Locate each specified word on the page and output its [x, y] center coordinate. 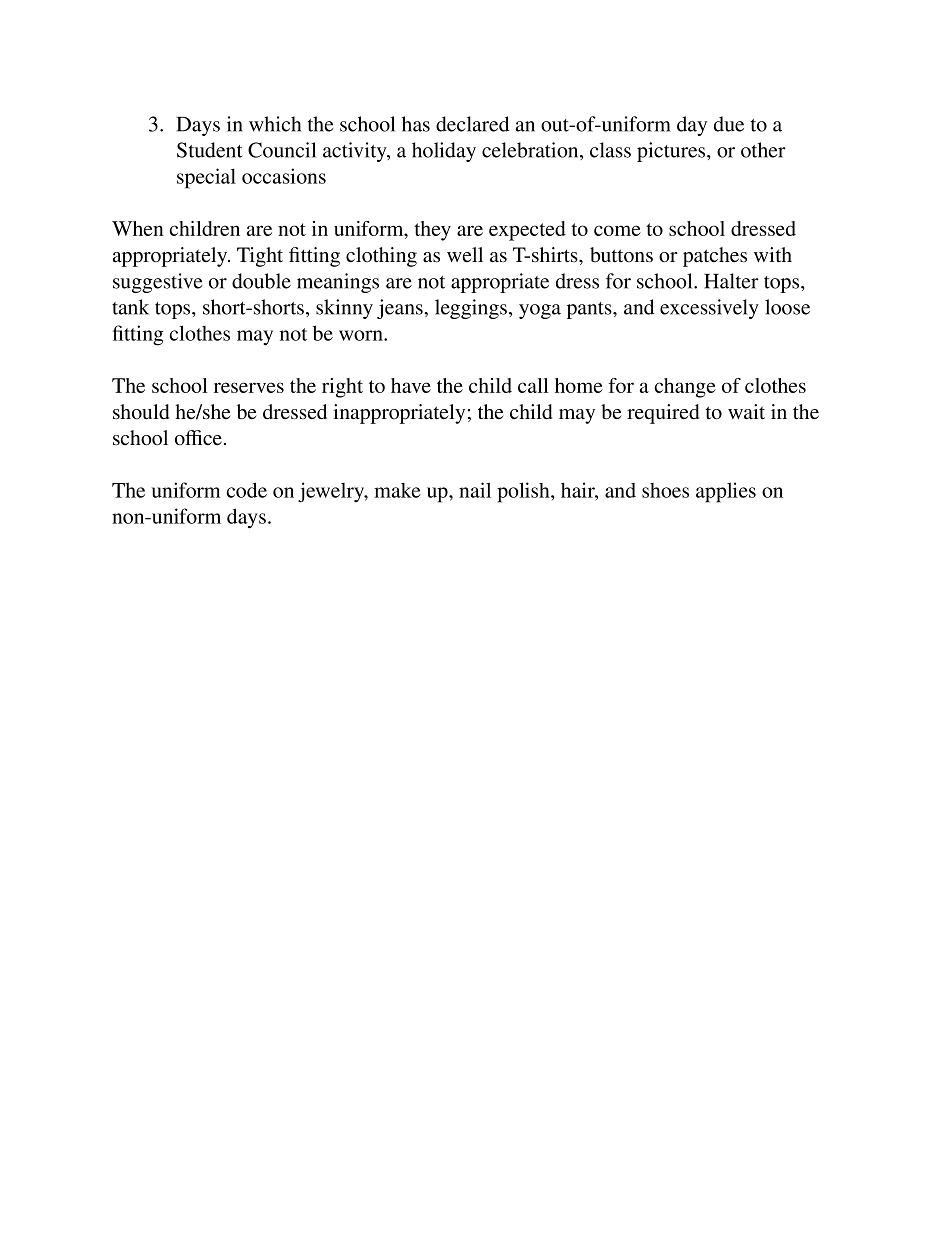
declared [472, 124]
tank [130, 307]
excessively [709, 309]
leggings [472, 309]
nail [475, 490]
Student [209, 150]
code [247, 490]
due [729, 124]
